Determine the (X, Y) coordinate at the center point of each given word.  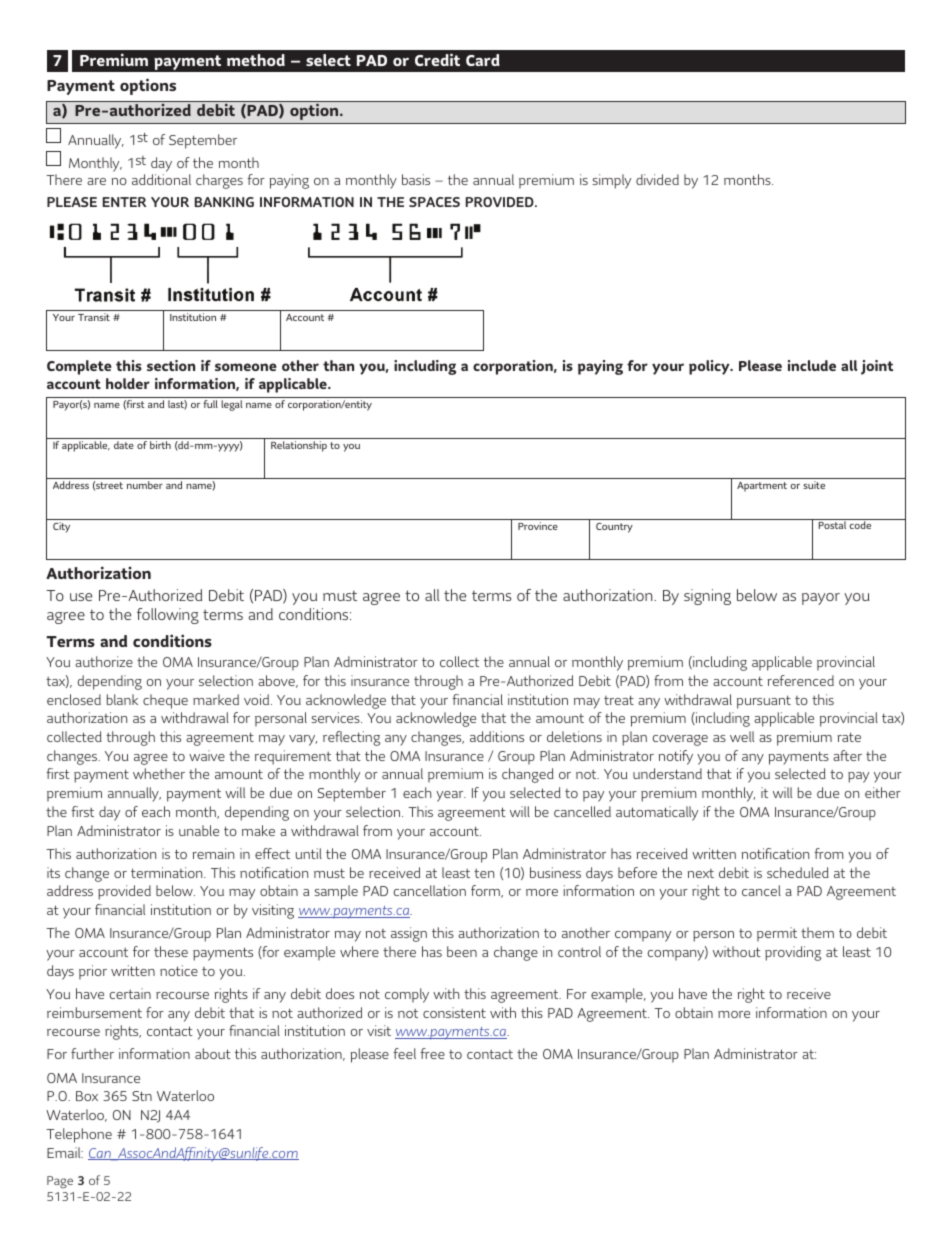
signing (707, 597)
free (432, 1053)
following (168, 616)
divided (657, 179)
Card (483, 60)
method (256, 60)
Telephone (79, 1135)
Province (538, 526)
